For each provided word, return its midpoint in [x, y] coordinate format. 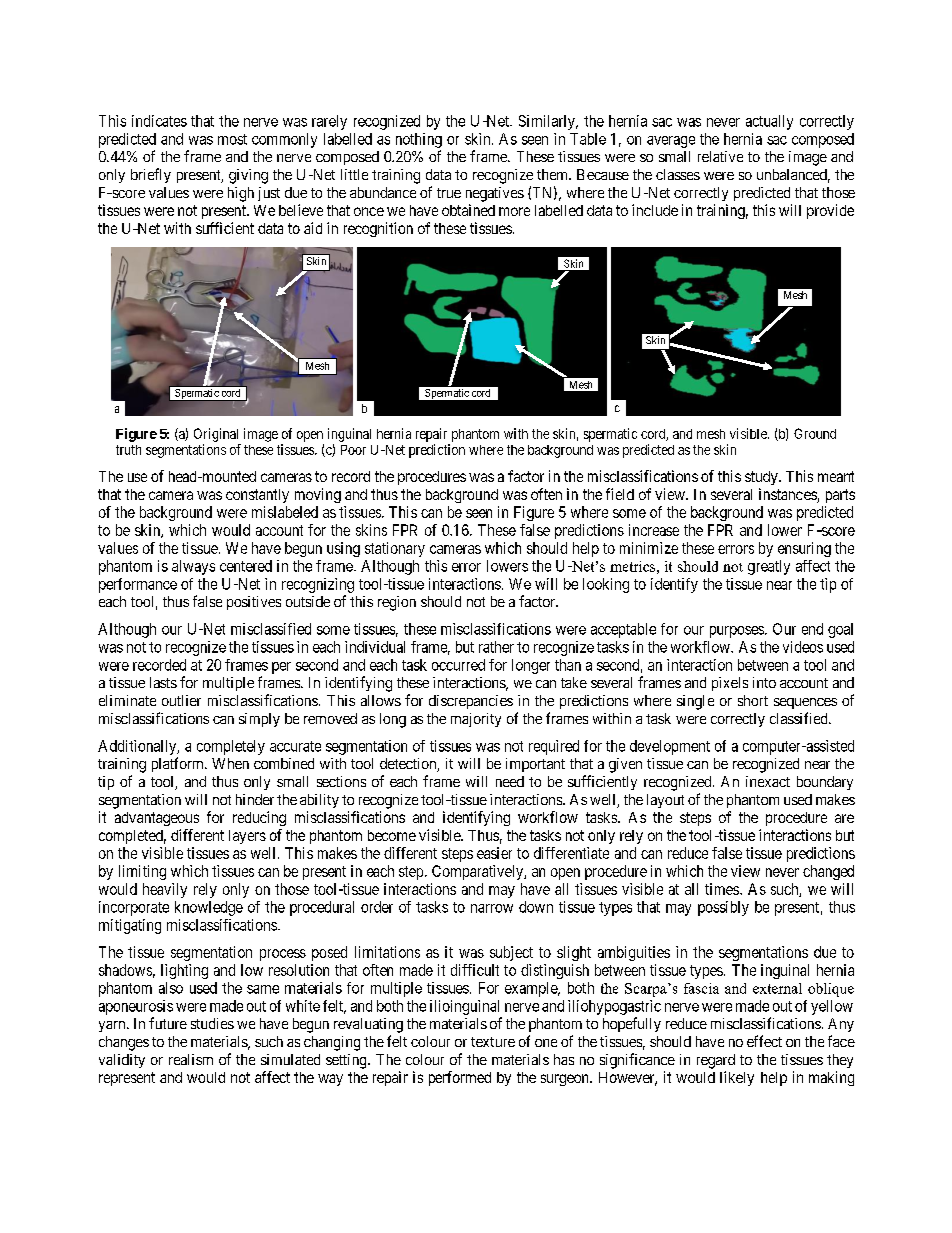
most [232, 139]
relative [720, 156]
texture [493, 1042]
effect [764, 1041]
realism [191, 1059]
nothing [419, 140]
